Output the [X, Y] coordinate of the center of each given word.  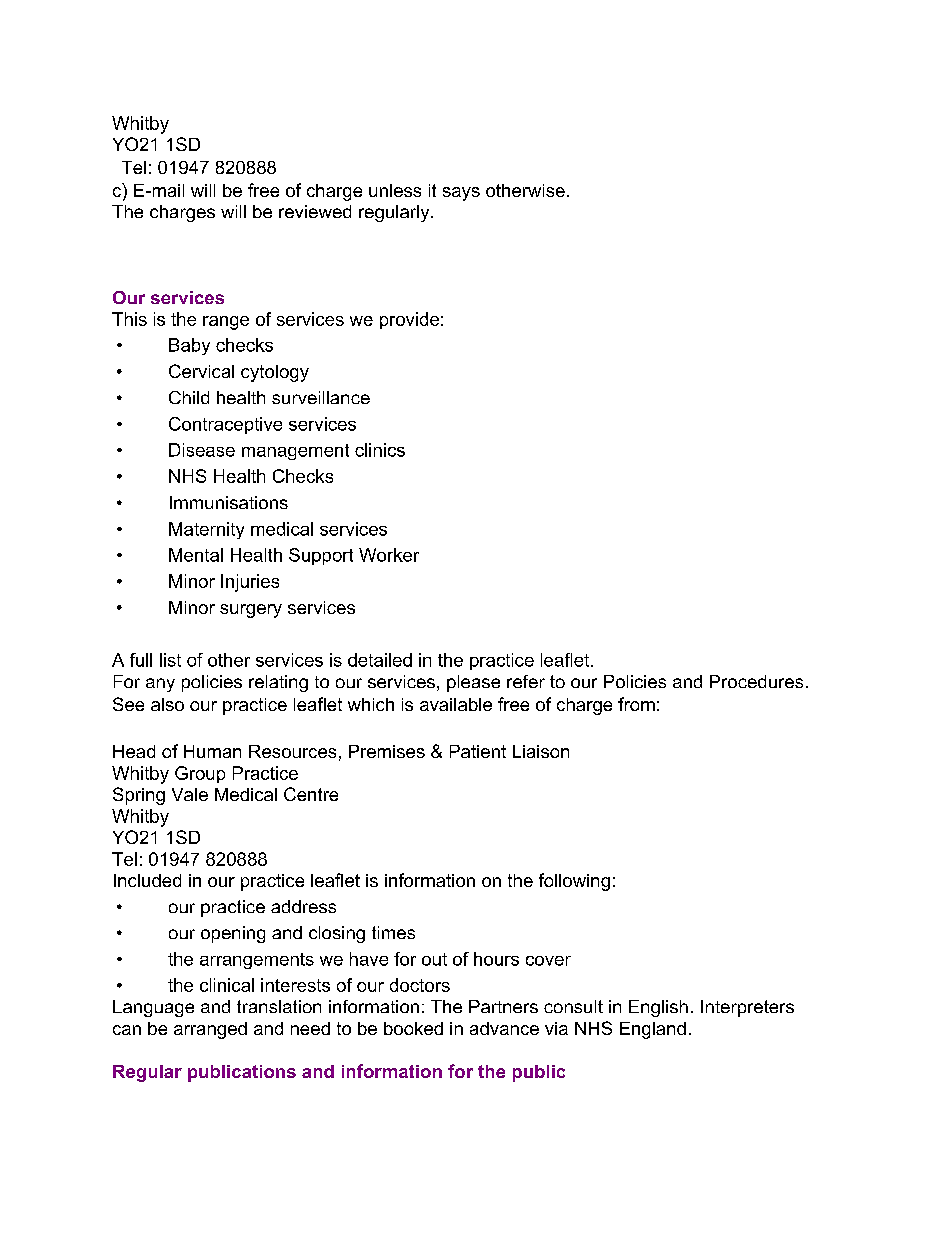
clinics [380, 450]
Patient [478, 751]
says [461, 194]
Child [189, 397]
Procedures [756, 681]
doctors [420, 985]
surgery [251, 611]
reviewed [315, 211]
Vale [190, 794]
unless [395, 190]
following [574, 882]
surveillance [321, 397]
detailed [380, 660]
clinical [227, 985]
